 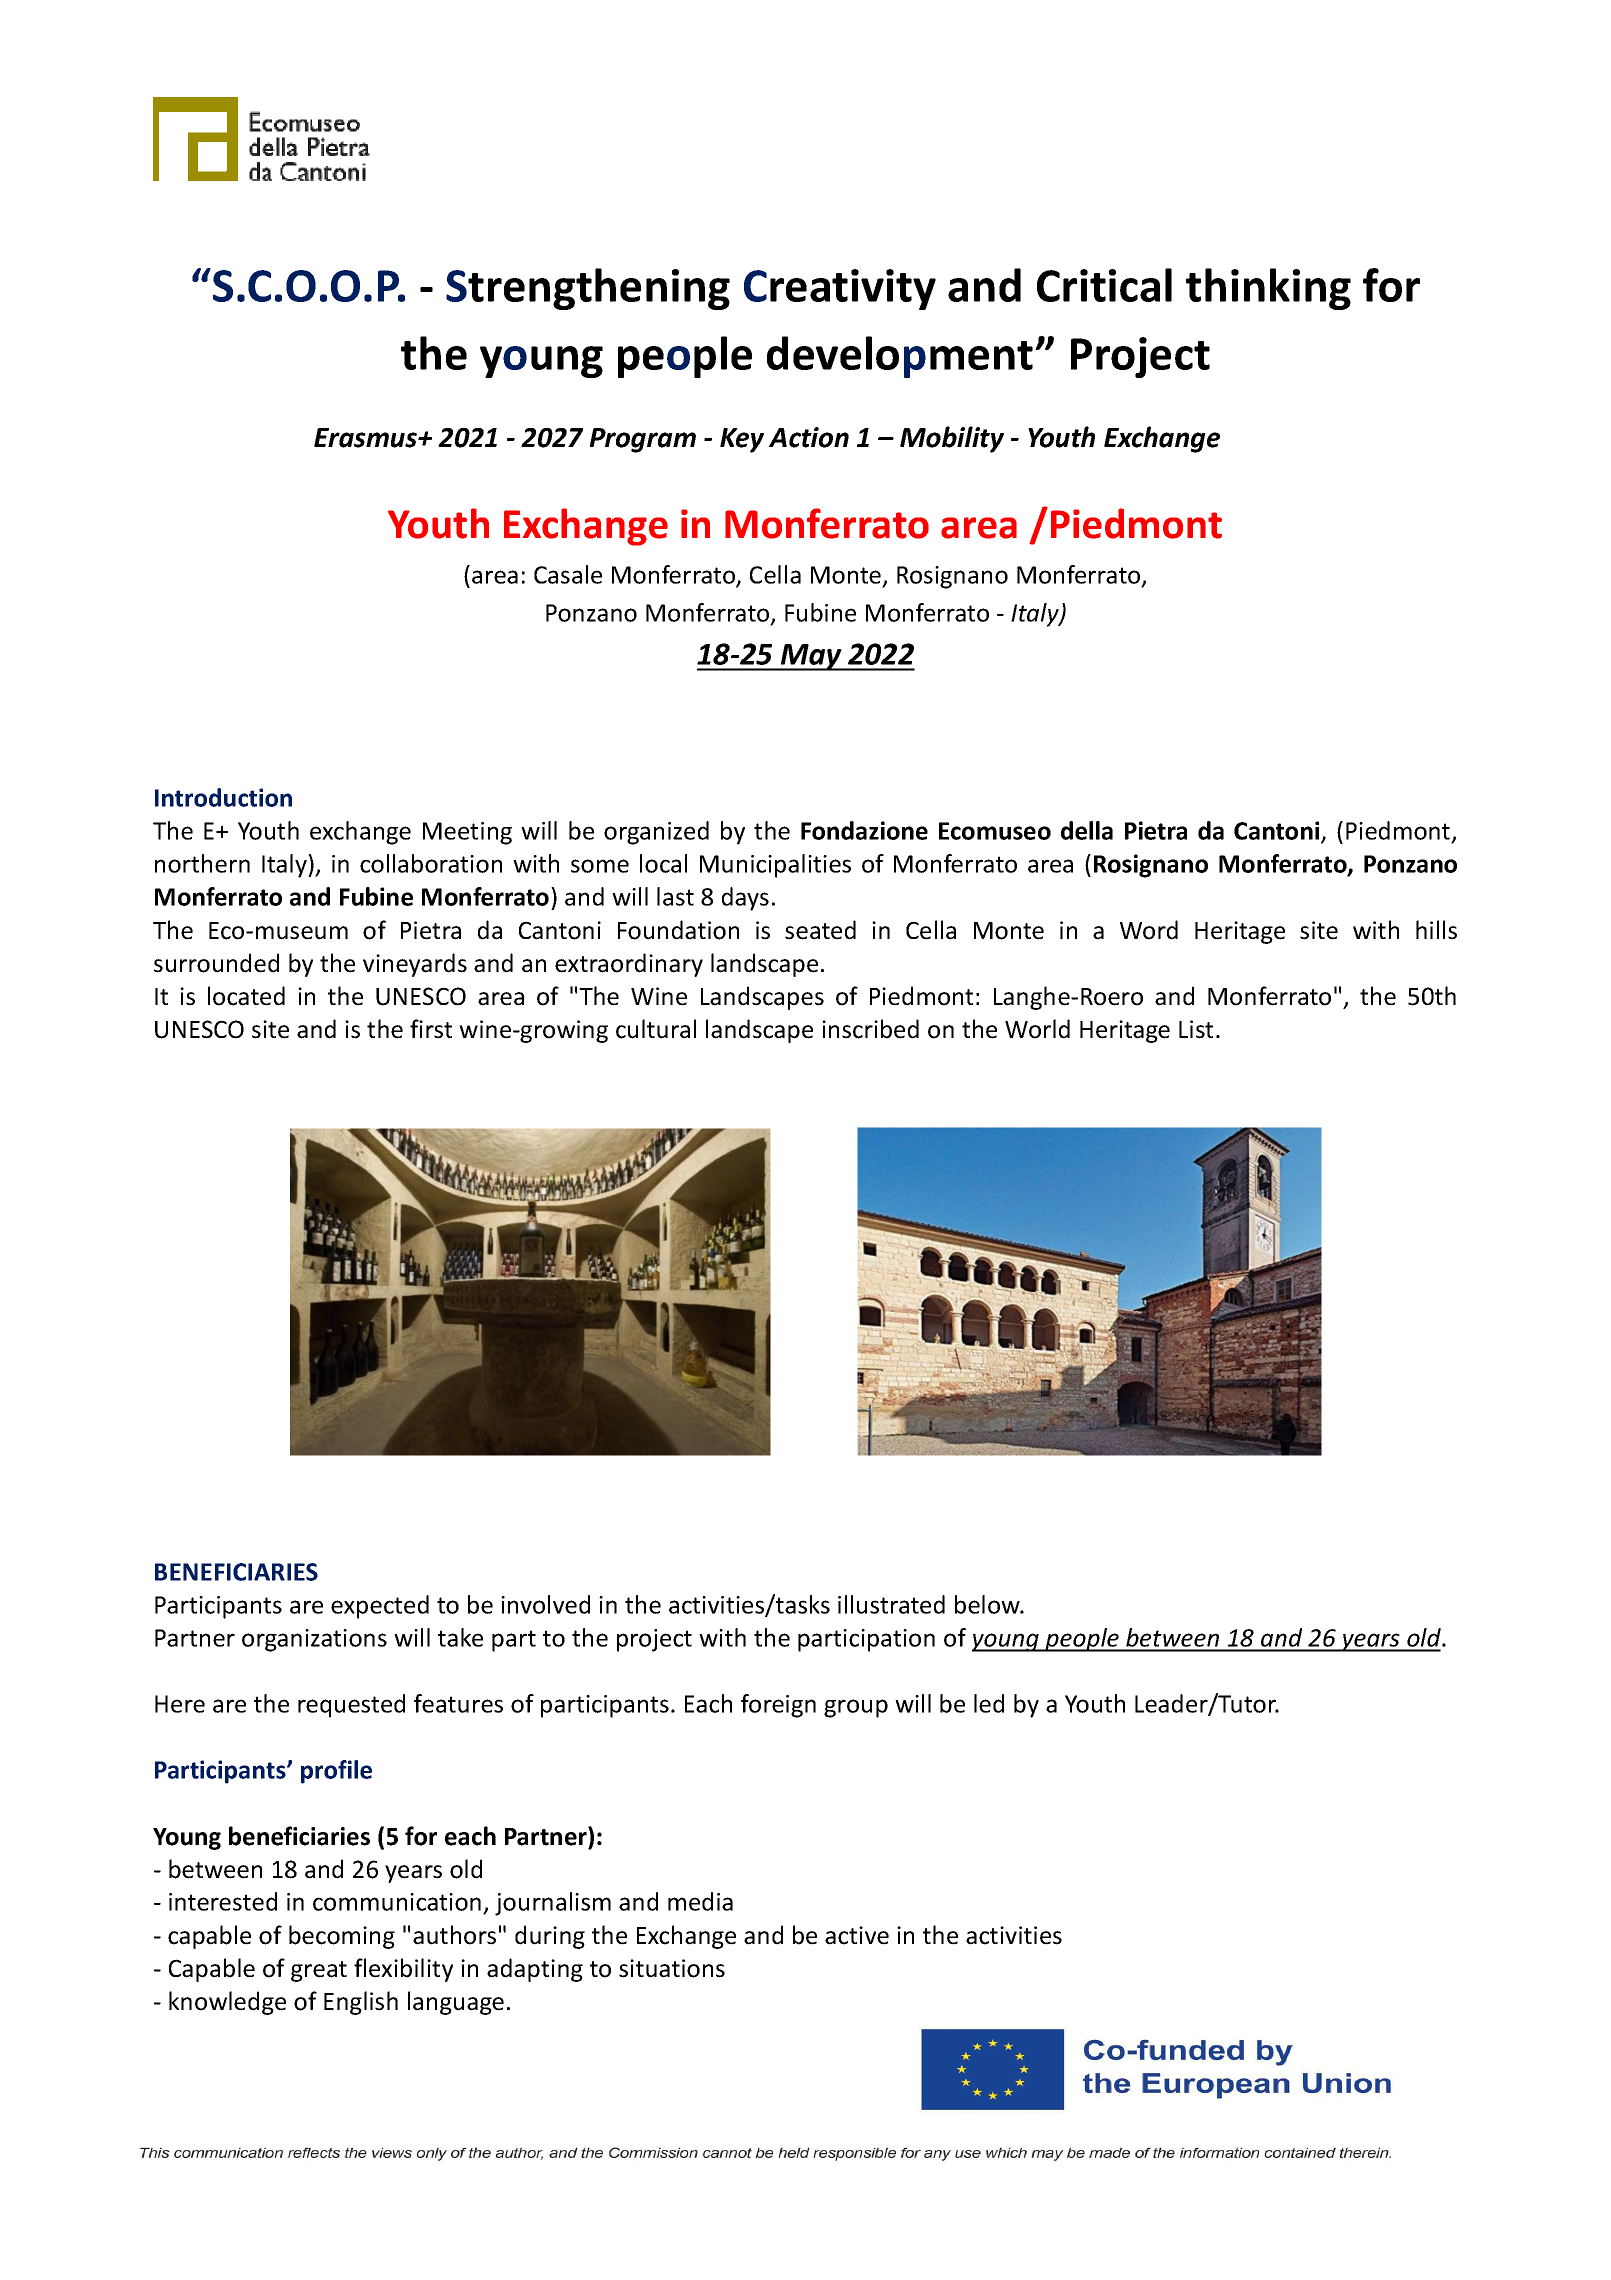 I want to click on becoming, so click(x=342, y=1937).
